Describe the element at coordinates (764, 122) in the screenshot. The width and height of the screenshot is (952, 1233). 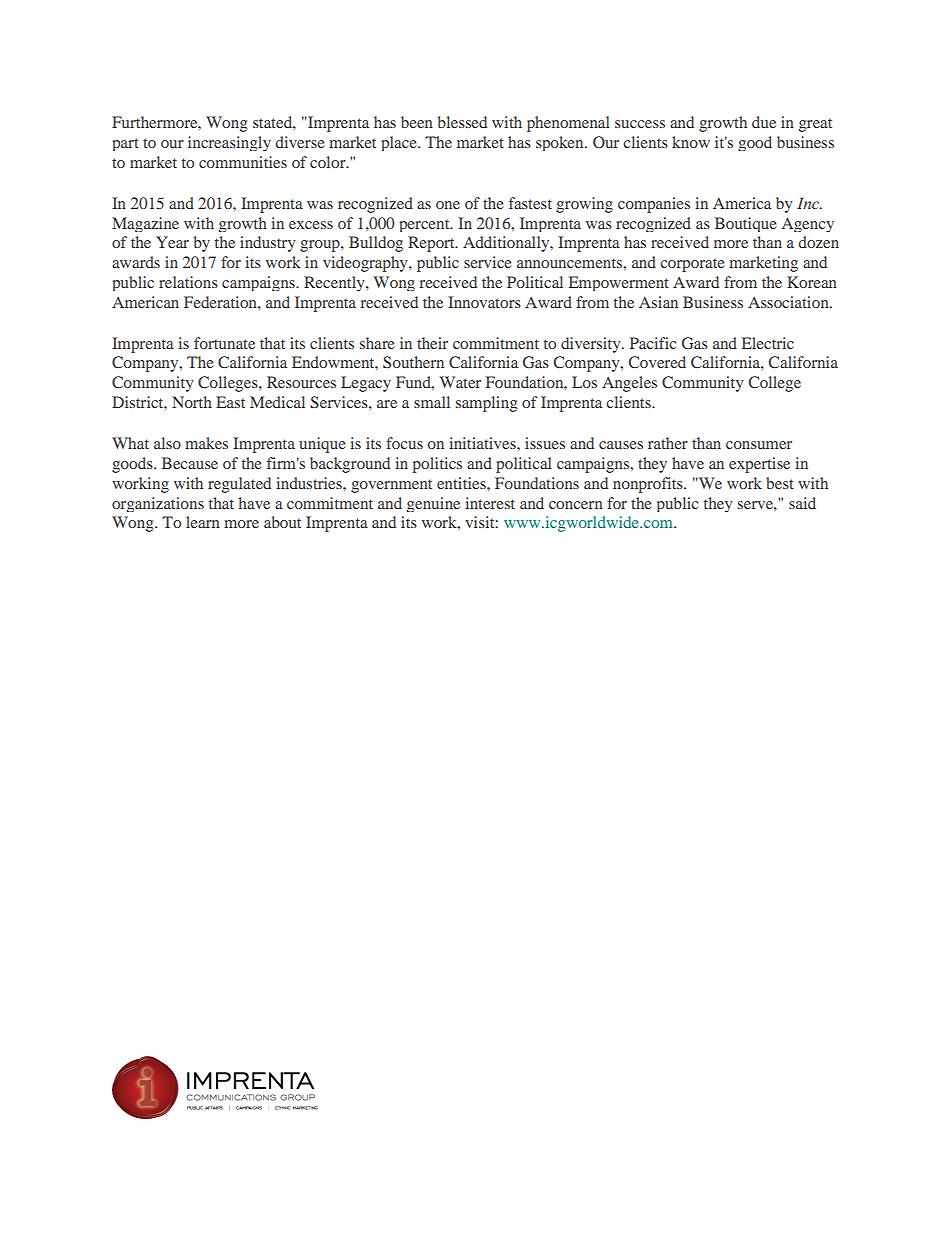
I see `due` at that location.
